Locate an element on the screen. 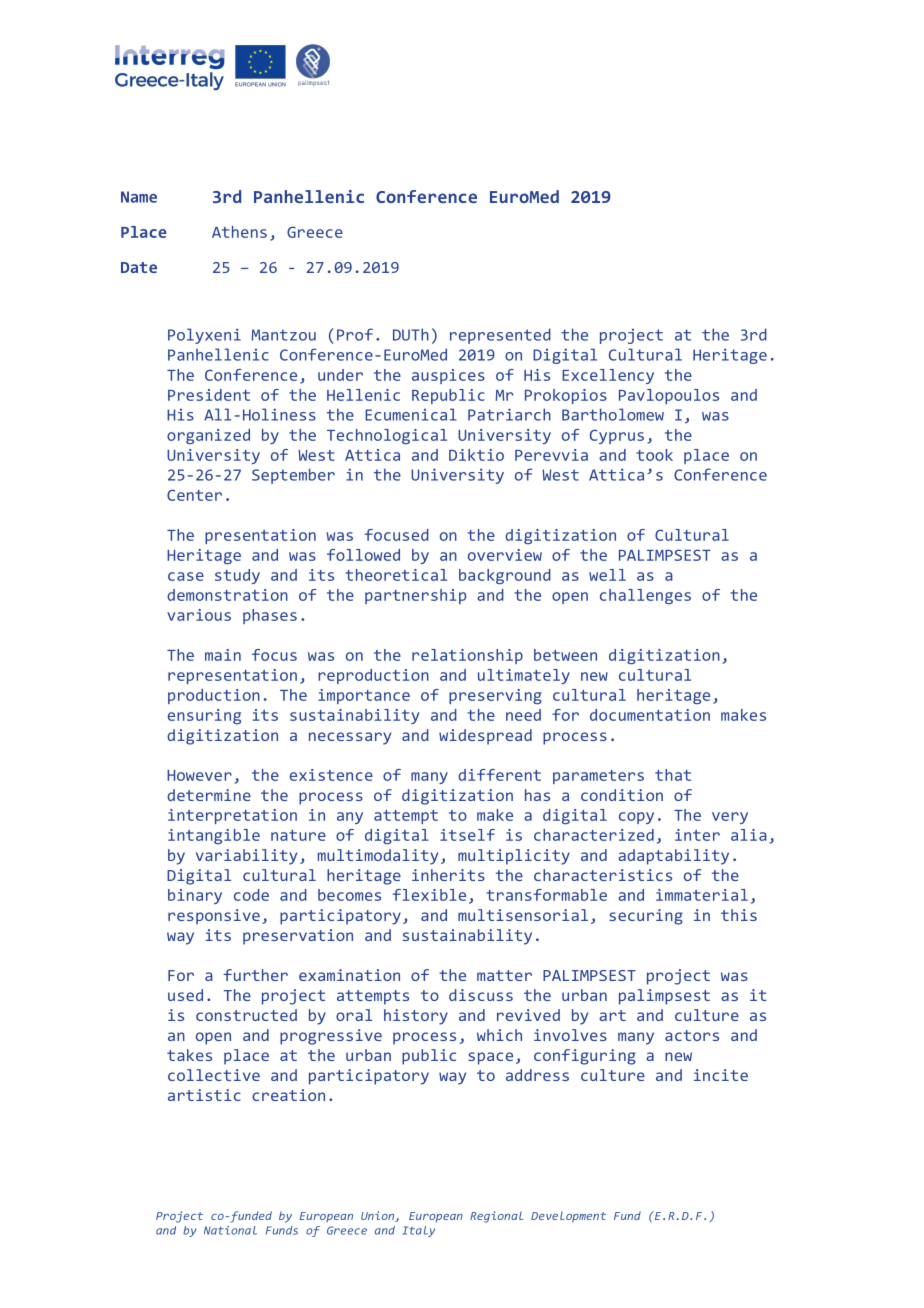 Image resolution: width=924 pixels, height=1308 pixels. Italy is located at coordinates (418, 1231).
